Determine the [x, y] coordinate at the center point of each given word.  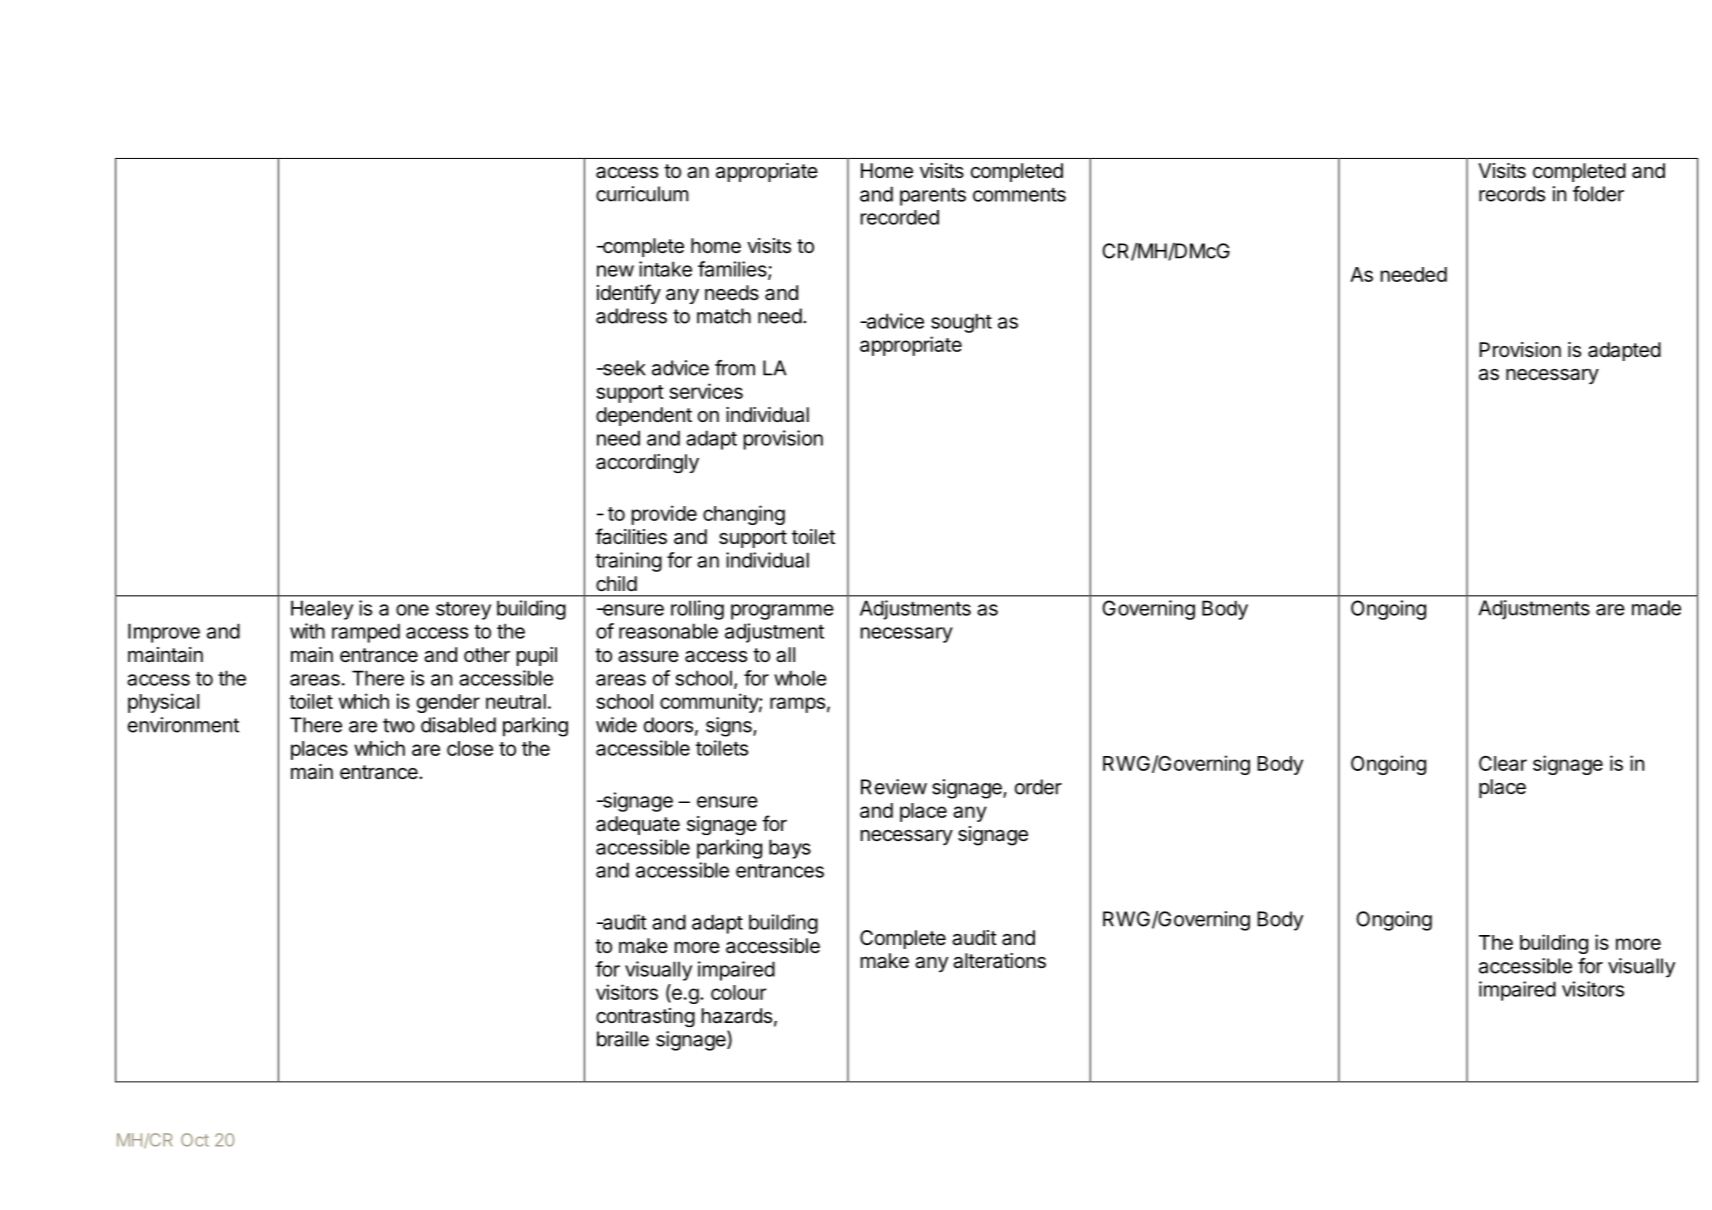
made [1656, 608]
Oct [195, 1140]
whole [800, 678]
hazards [737, 1016]
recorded [900, 217]
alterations [999, 961]
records [1512, 194]
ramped [366, 633]
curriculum [642, 194]
